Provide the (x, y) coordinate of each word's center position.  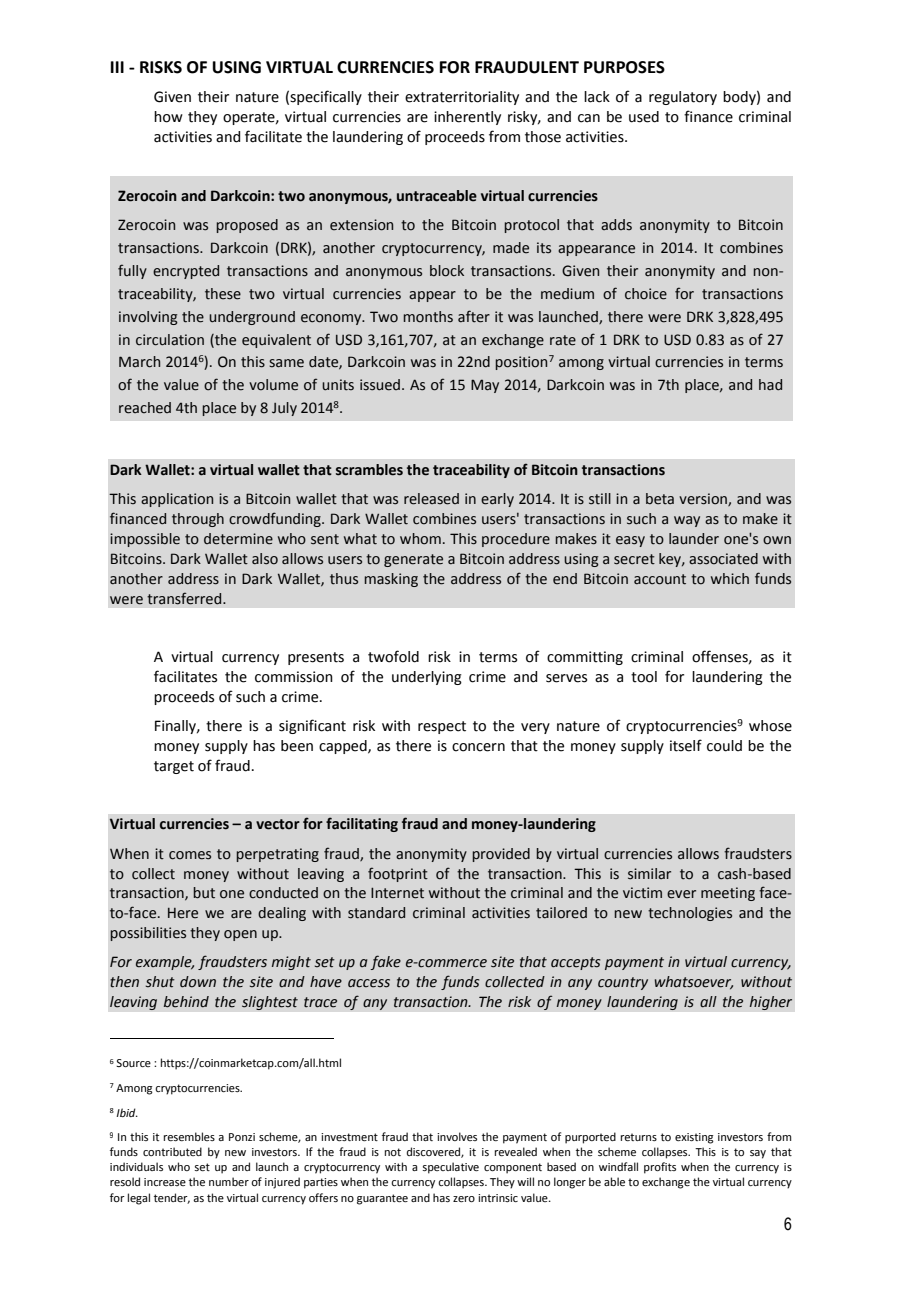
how (168, 117)
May (485, 386)
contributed (172, 1151)
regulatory (683, 98)
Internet (397, 893)
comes (190, 855)
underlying (427, 678)
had (770, 385)
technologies (690, 914)
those (543, 137)
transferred (185, 598)
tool (644, 677)
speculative (450, 1168)
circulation (170, 340)
